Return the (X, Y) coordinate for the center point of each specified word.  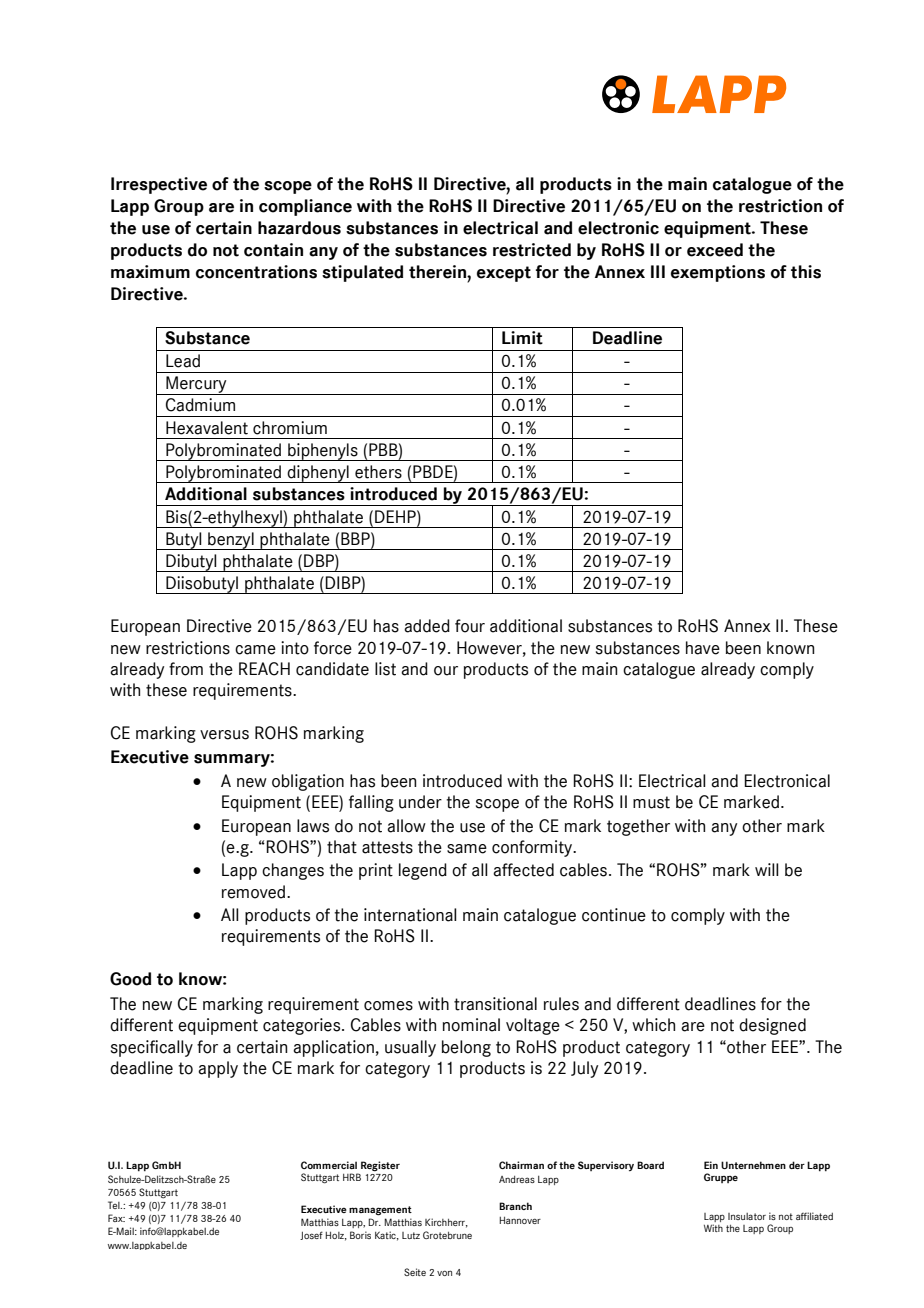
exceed (715, 250)
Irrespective (159, 185)
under (420, 802)
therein (438, 272)
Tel (115, 1205)
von (444, 1273)
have (703, 648)
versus (224, 735)
